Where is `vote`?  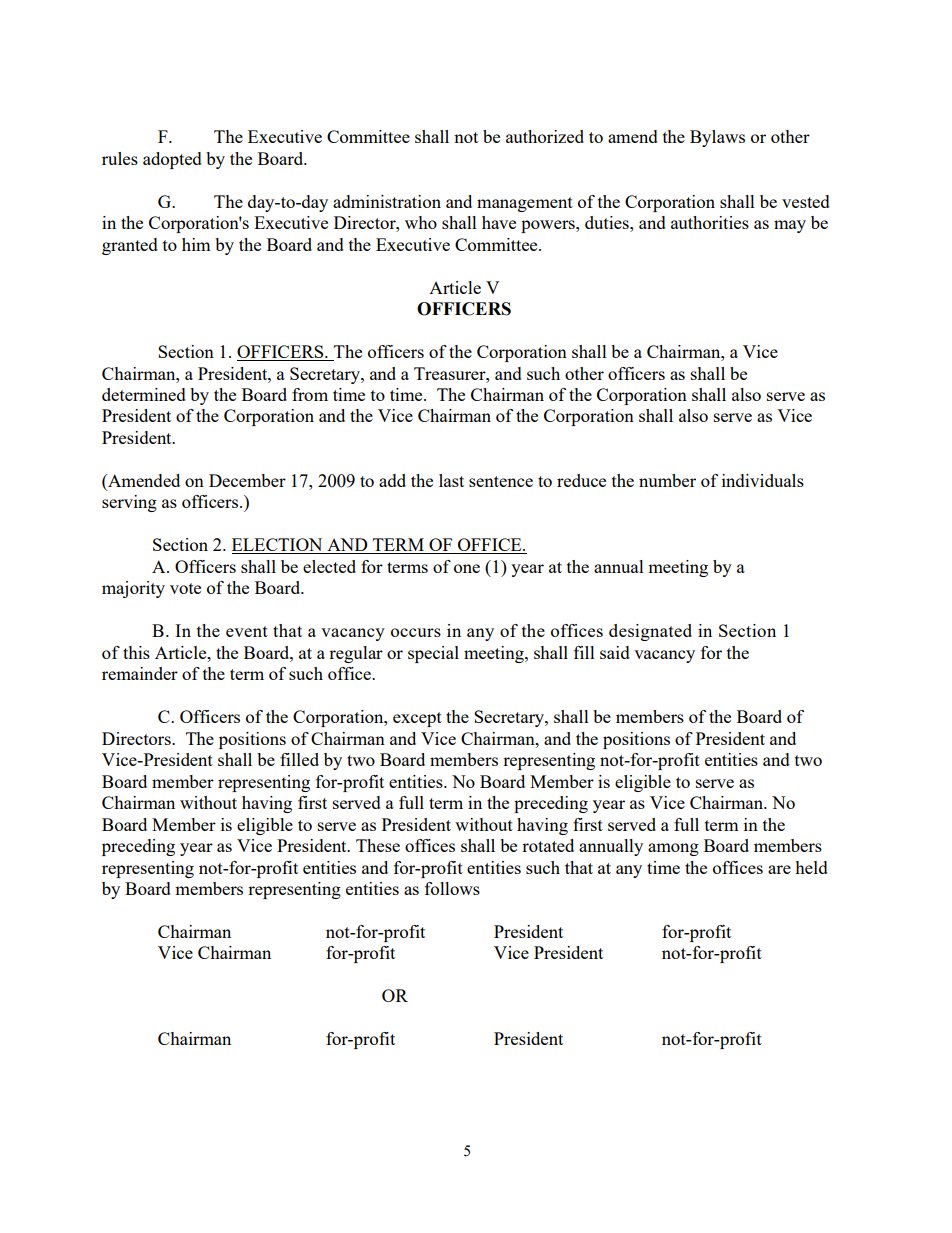
vote is located at coordinates (185, 588).
